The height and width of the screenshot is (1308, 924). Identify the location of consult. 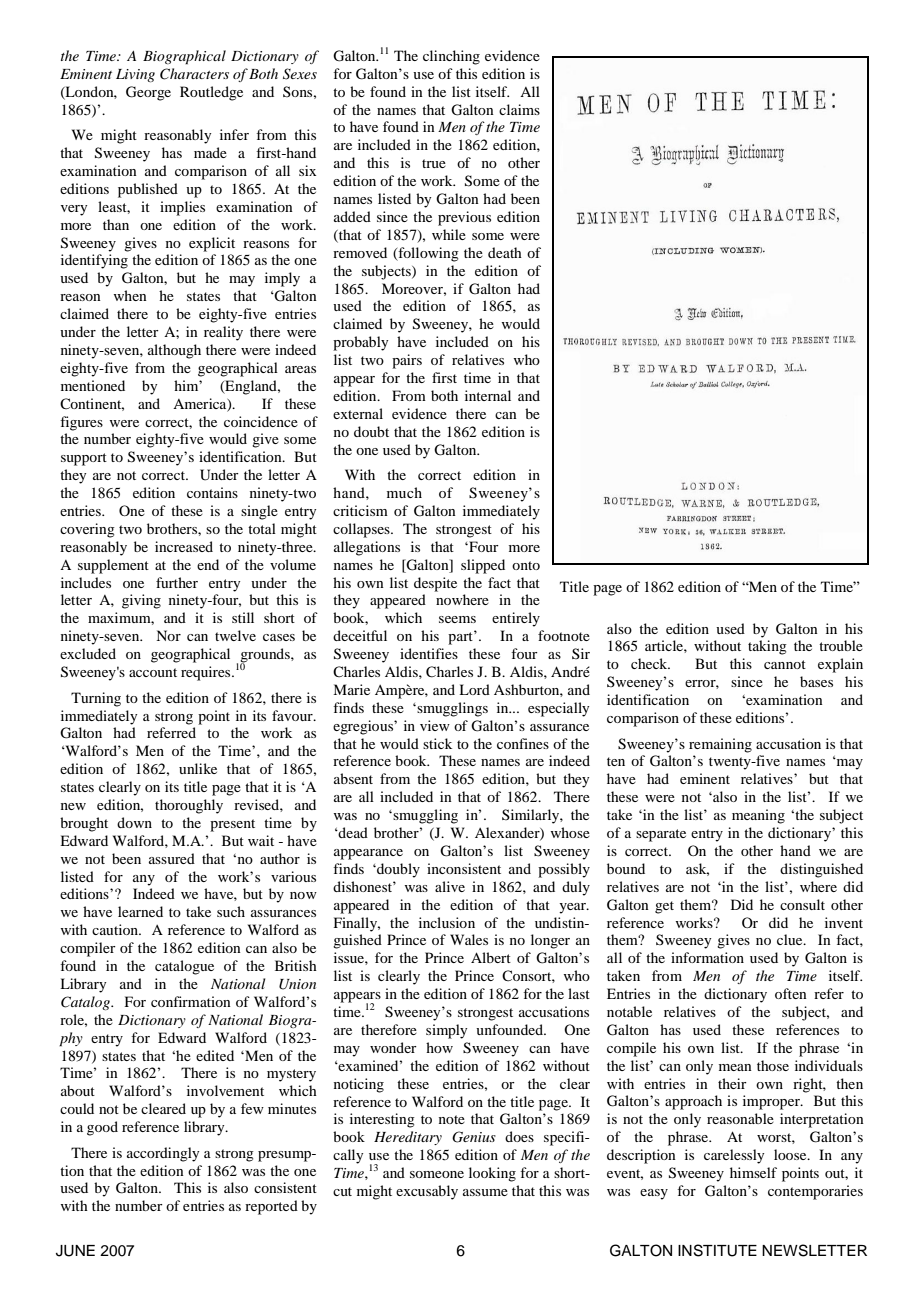
(802, 904).
